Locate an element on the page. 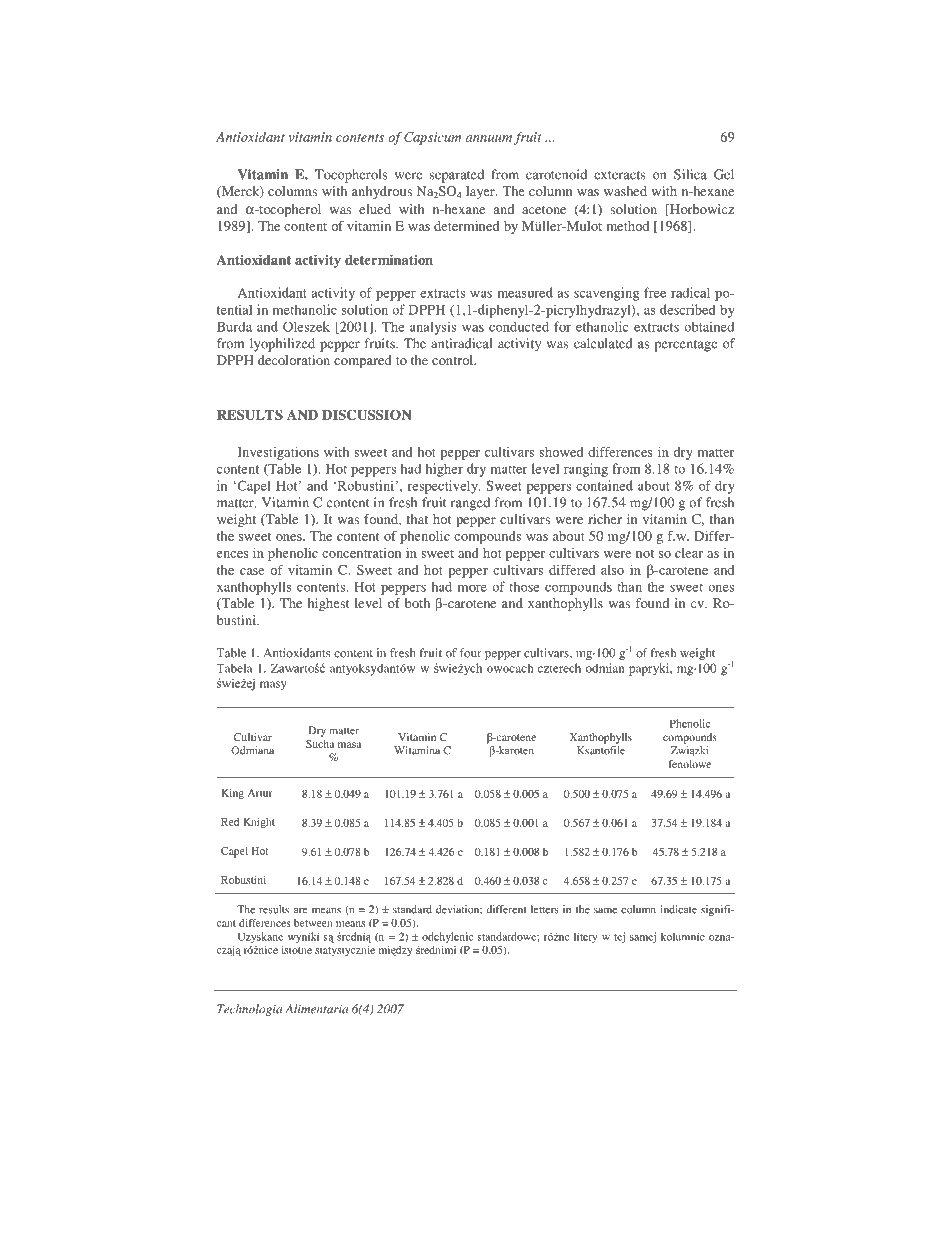 This image has height=1233, width=952. separated is located at coordinates (457, 176).
